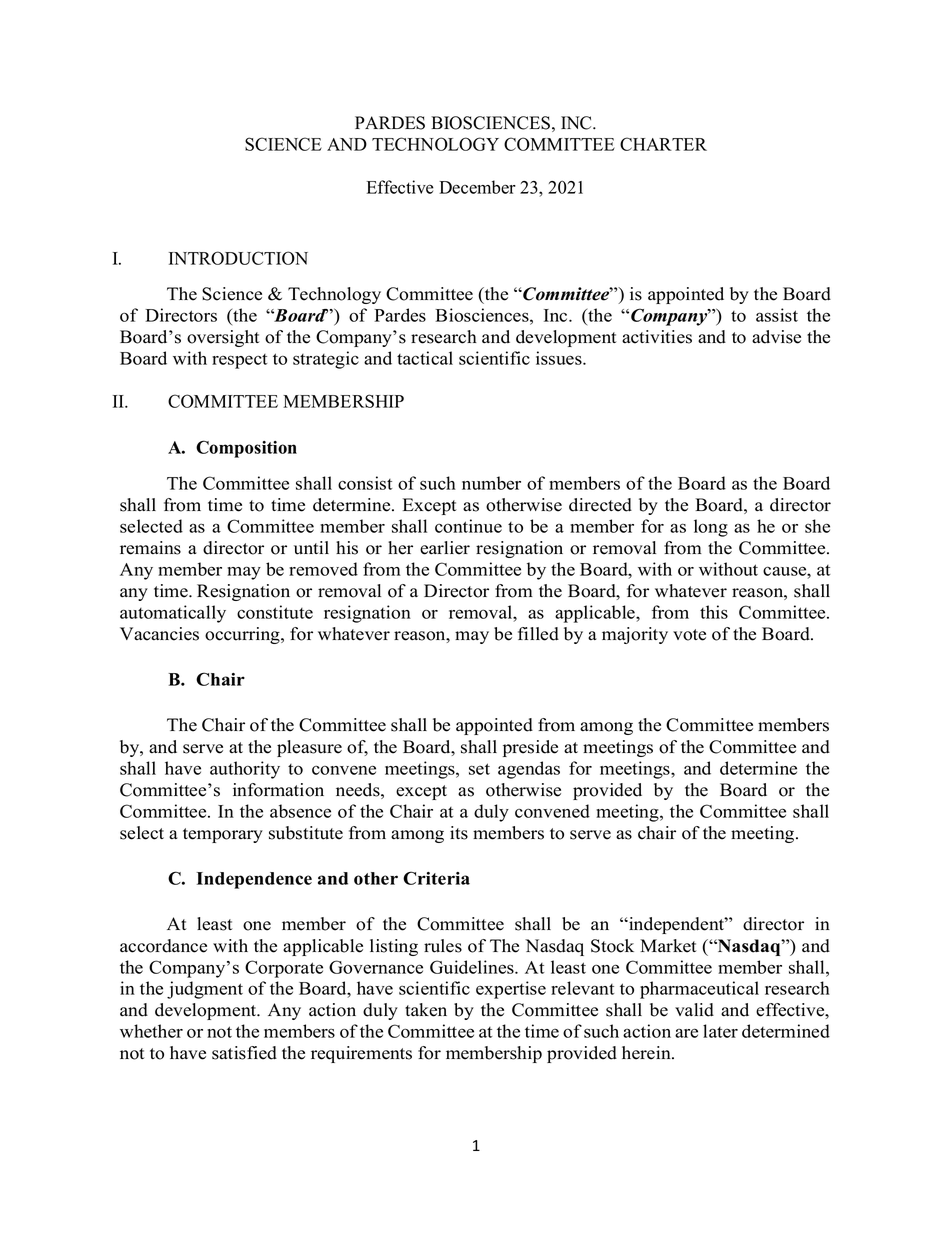 This screenshot has width=952, height=1233. I want to click on satisfied, so click(244, 1053).
